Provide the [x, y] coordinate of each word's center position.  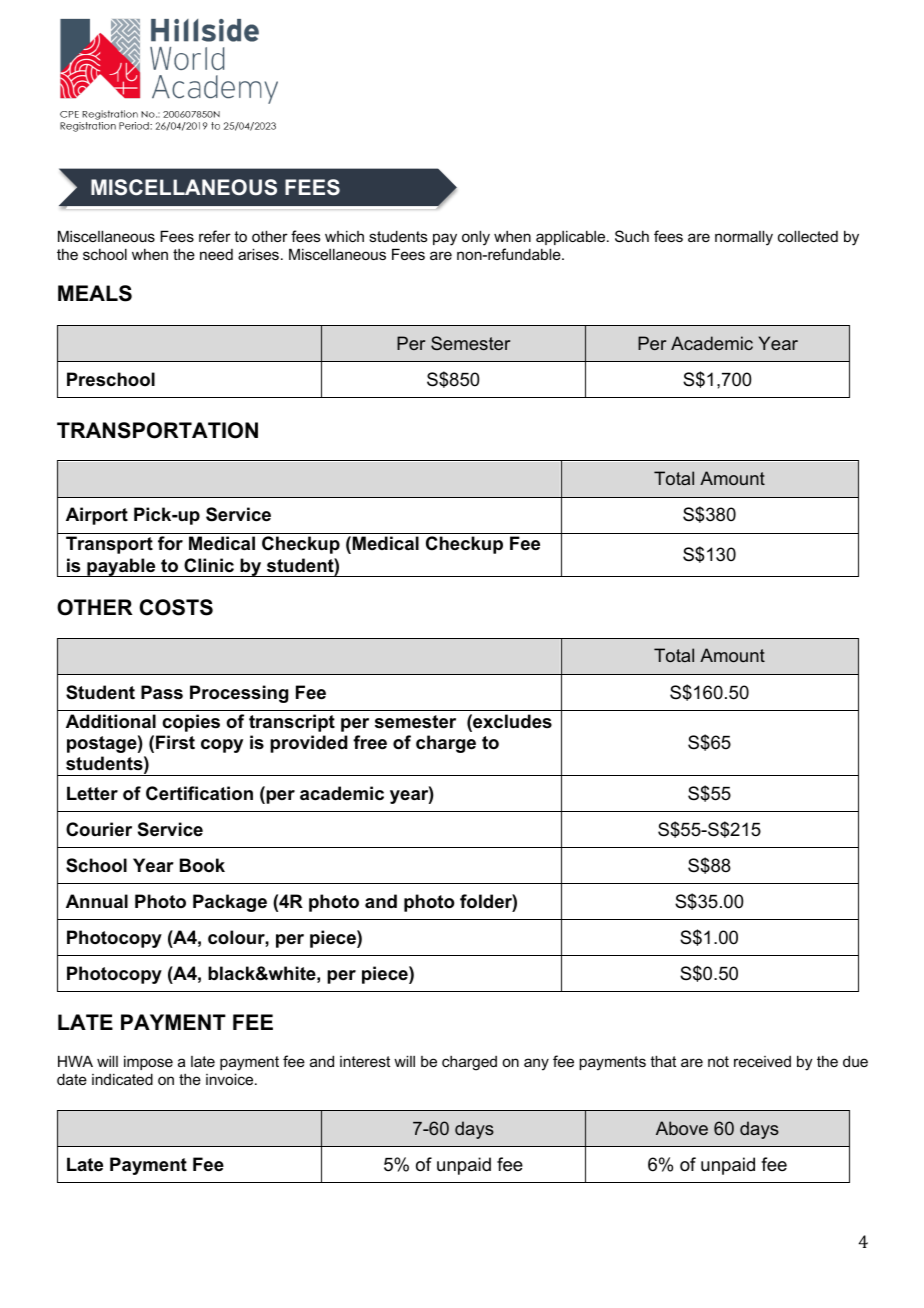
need [216, 254]
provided [309, 744]
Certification [199, 793]
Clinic [209, 565]
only [476, 238]
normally [744, 238]
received [762, 1061]
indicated [122, 1079]
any [536, 1064]
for [170, 543]
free [370, 742]
